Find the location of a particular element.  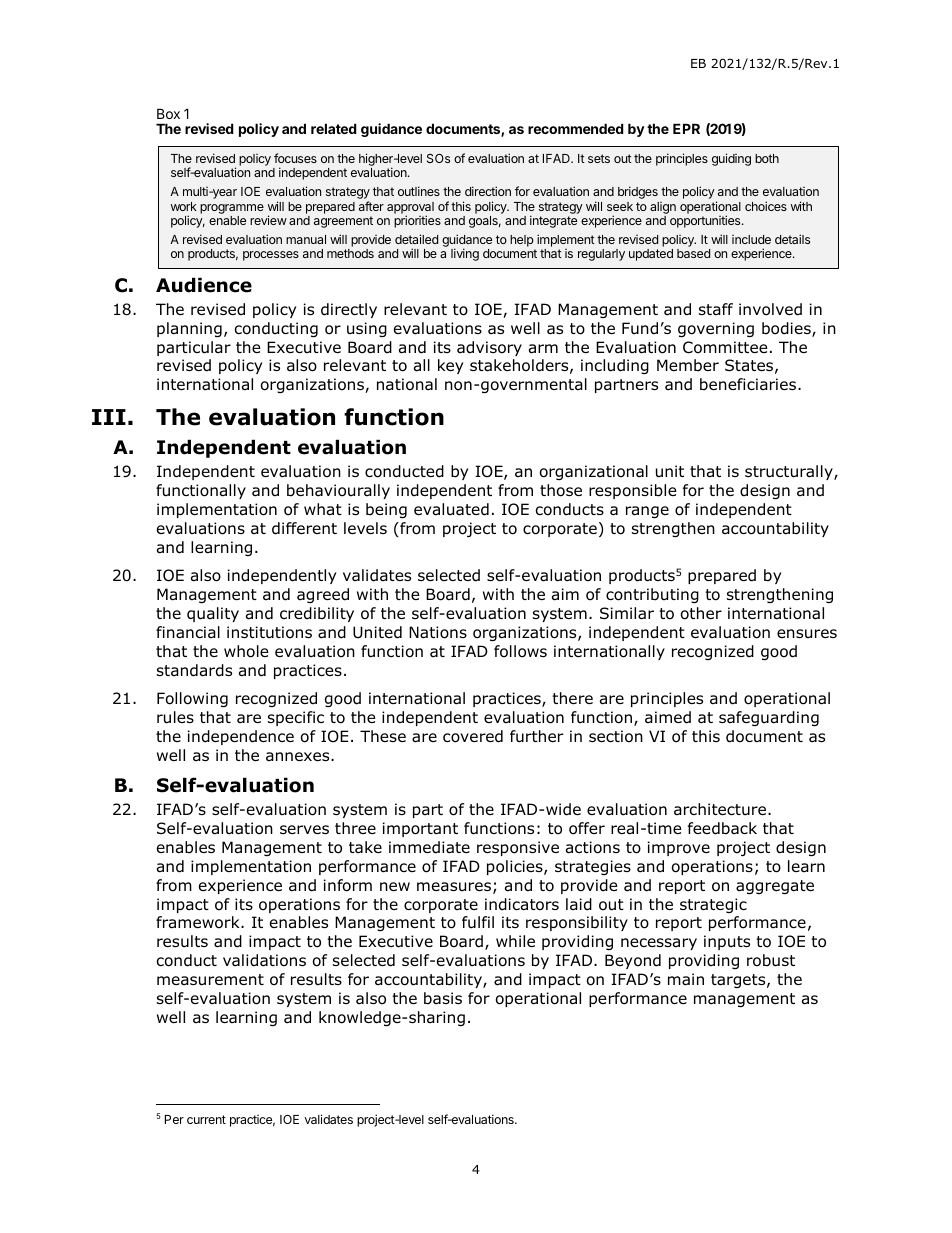

guiding is located at coordinates (731, 159).
